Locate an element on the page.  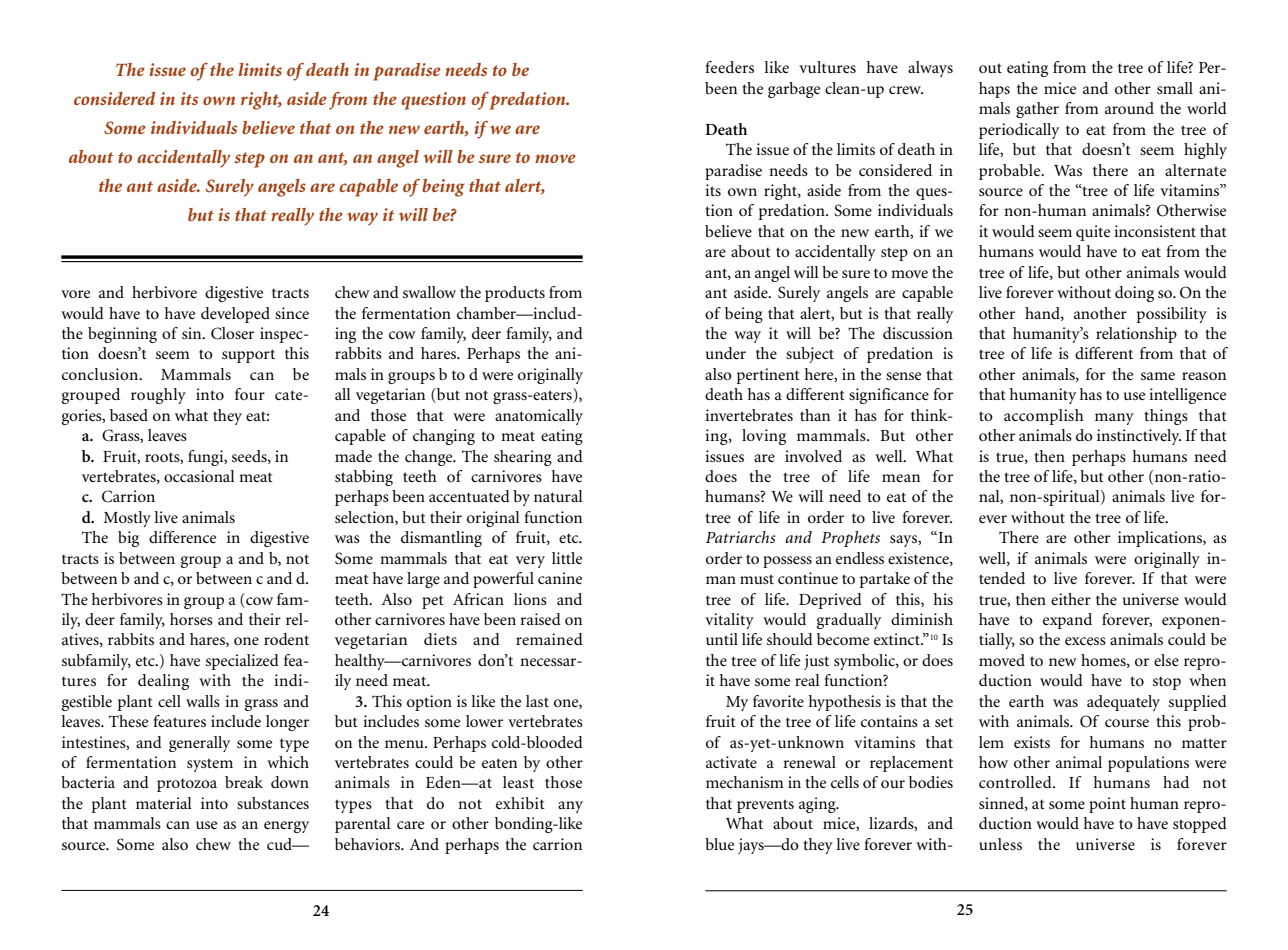
around is located at coordinates (1129, 108).
